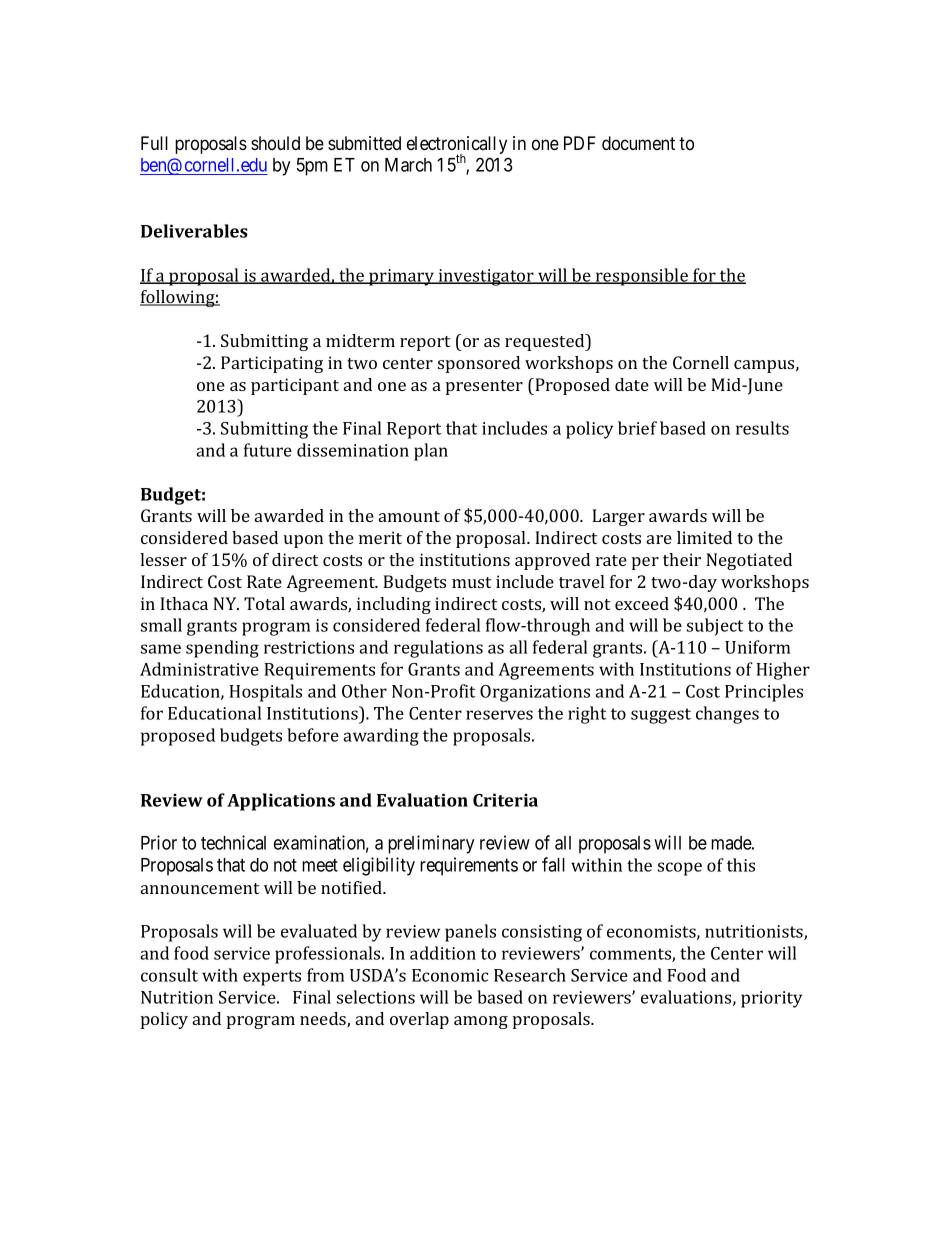  What do you see at coordinates (233, 842) in the document?
I see `technical` at bounding box center [233, 842].
